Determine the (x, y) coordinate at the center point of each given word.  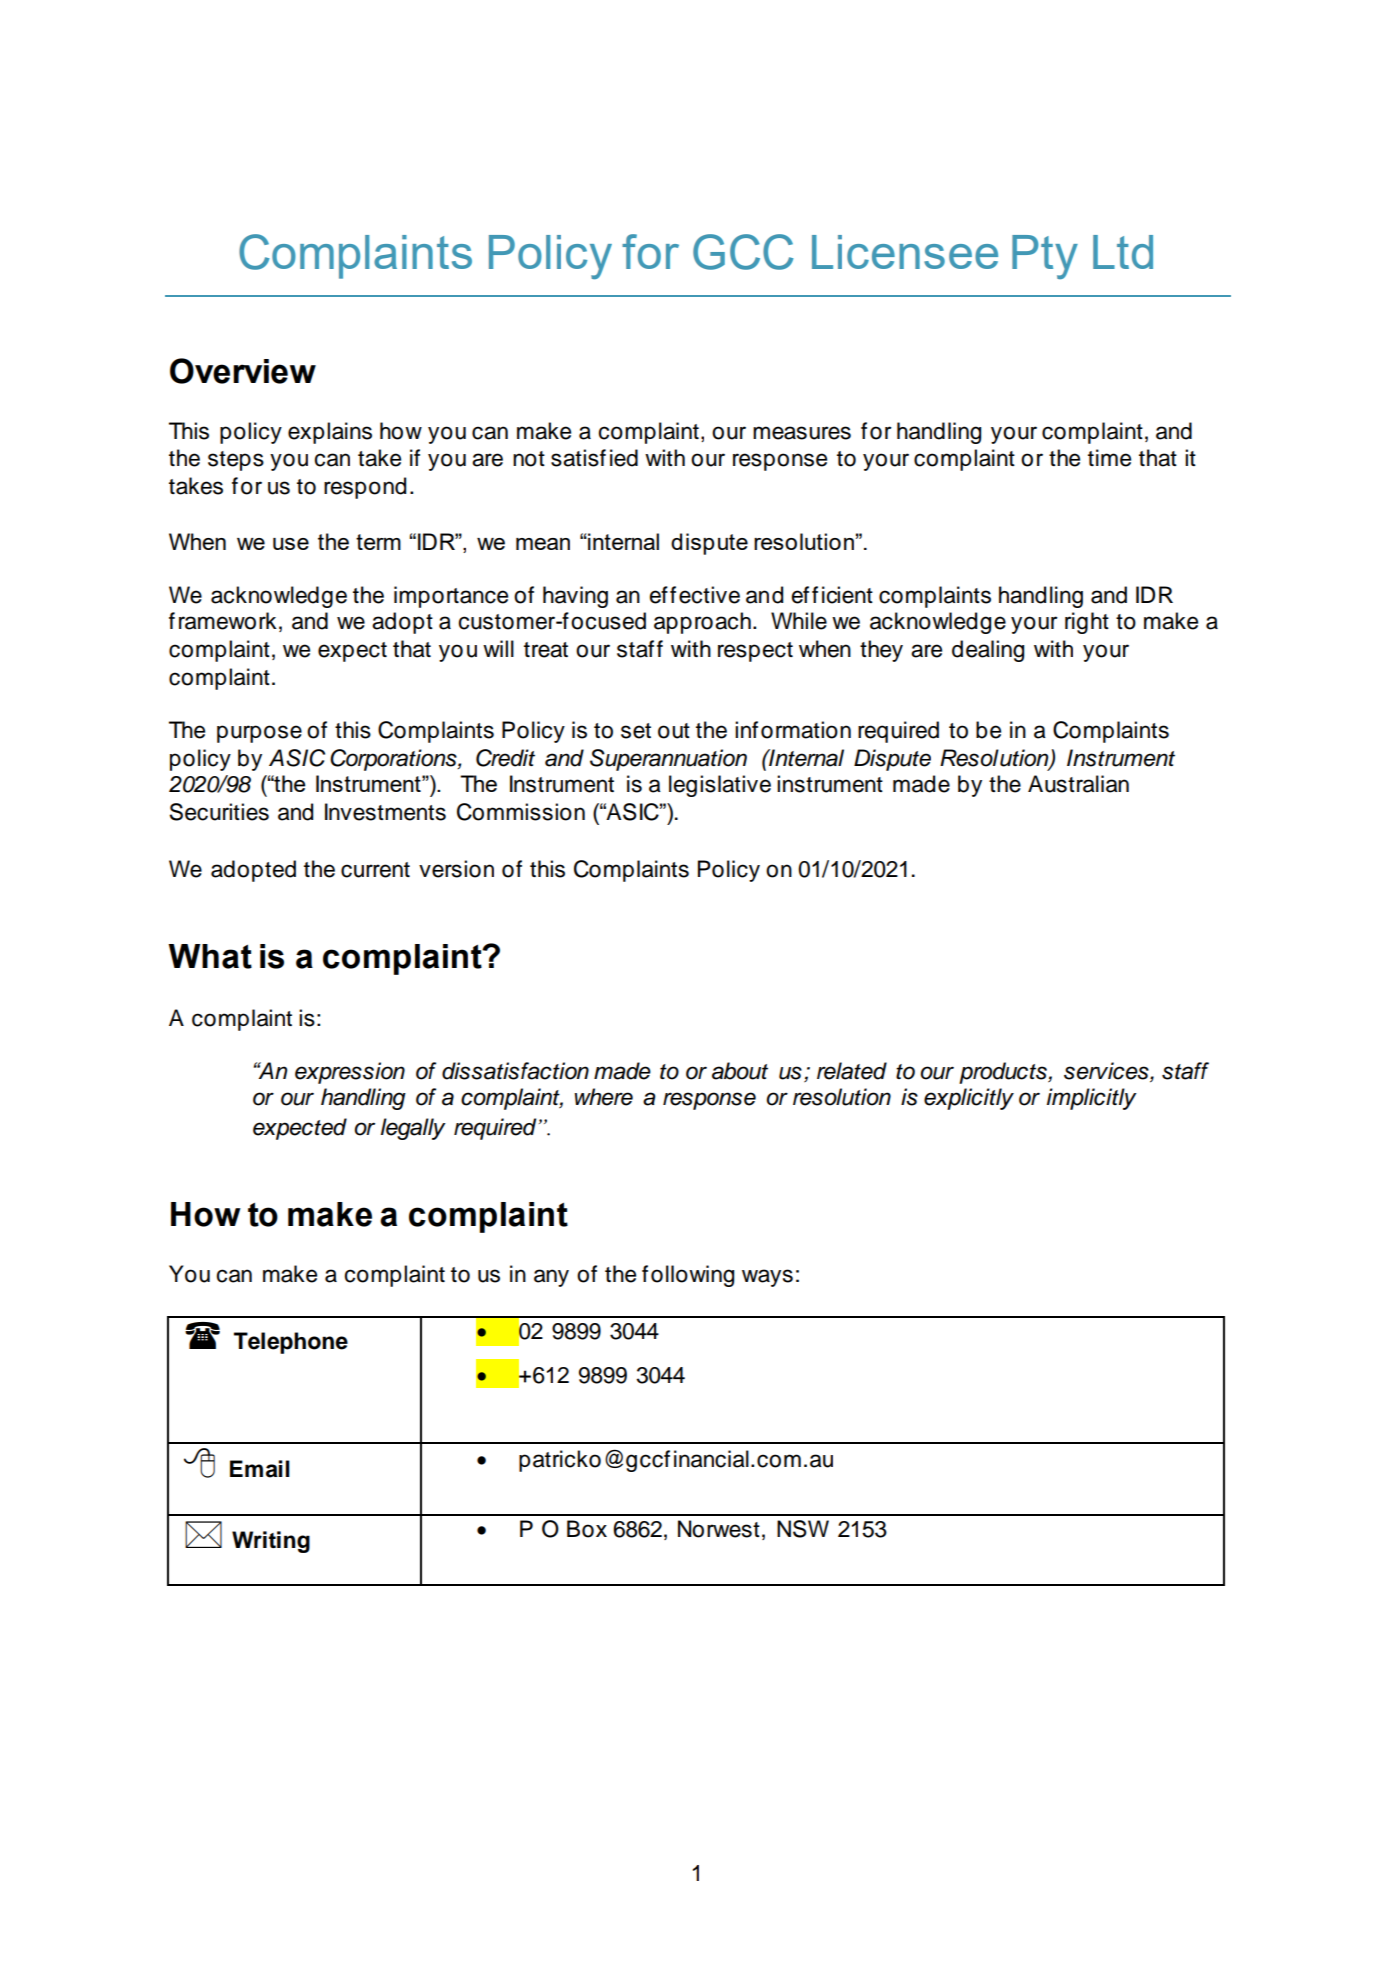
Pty (1045, 257)
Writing (271, 1542)
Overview (243, 371)
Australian (1078, 784)
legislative (720, 786)
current (375, 870)
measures (802, 433)
